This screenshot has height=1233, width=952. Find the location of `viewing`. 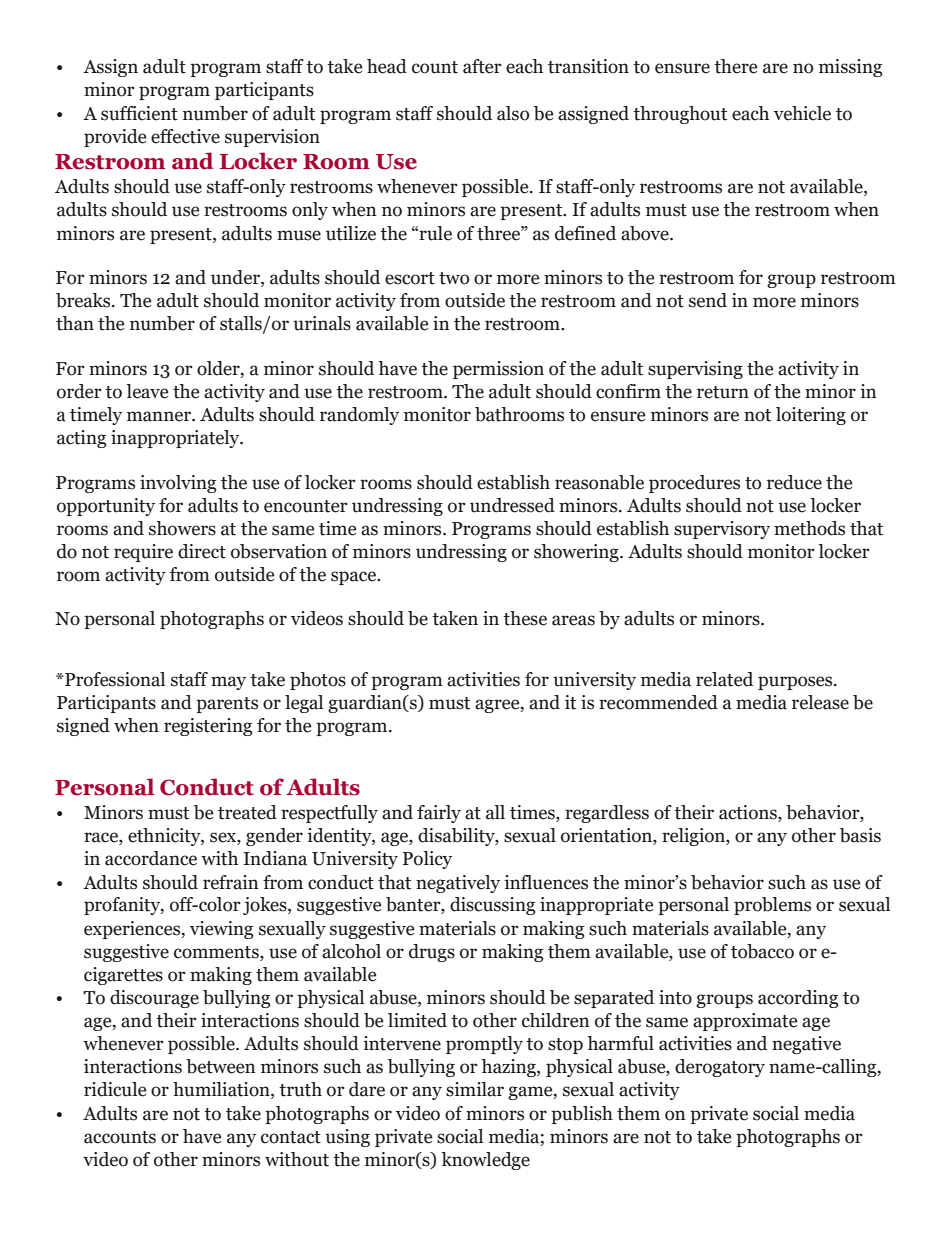

viewing is located at coordinates (222, 930).
